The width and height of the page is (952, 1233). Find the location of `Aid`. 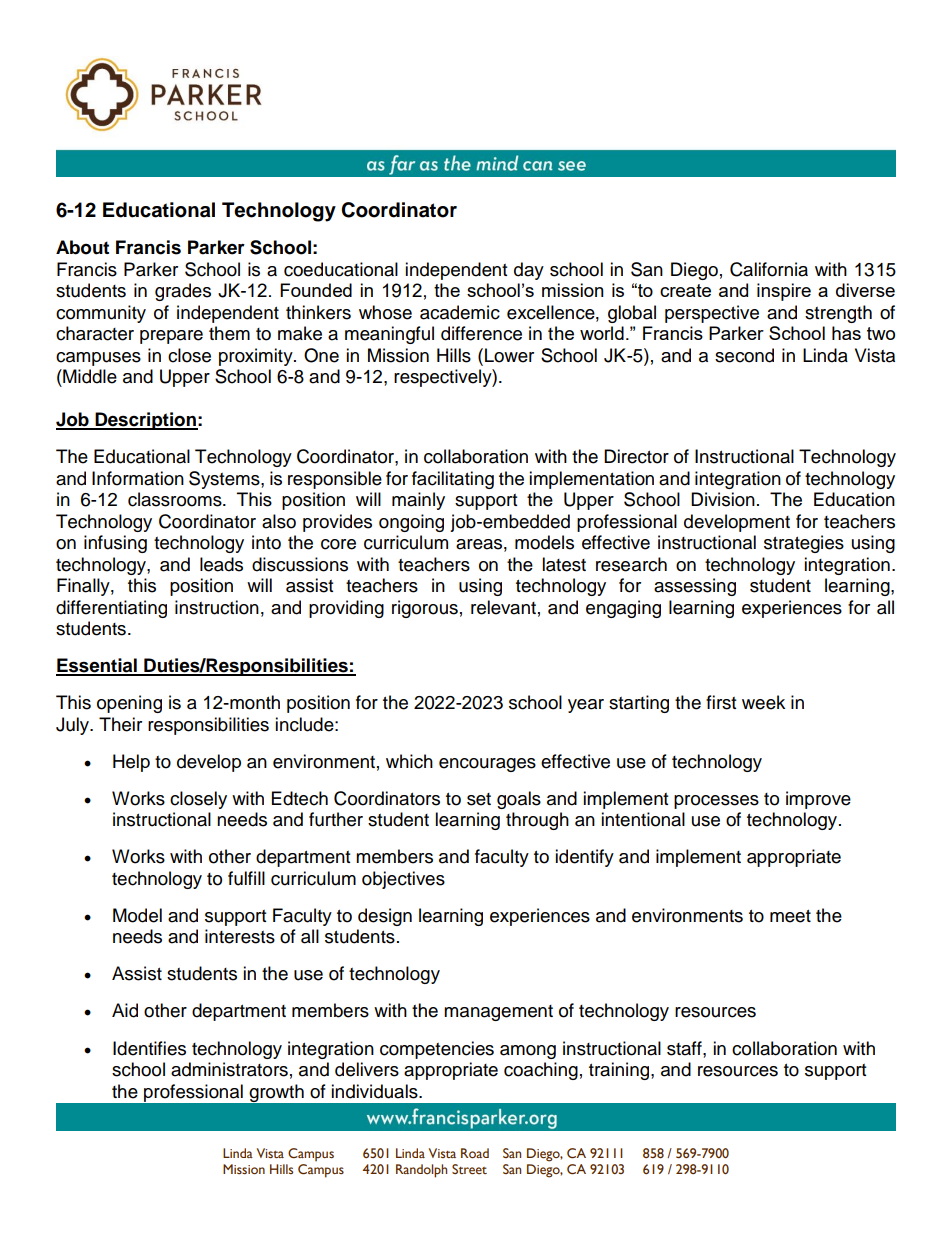

Aid is located at coordinates (125, 1010).
